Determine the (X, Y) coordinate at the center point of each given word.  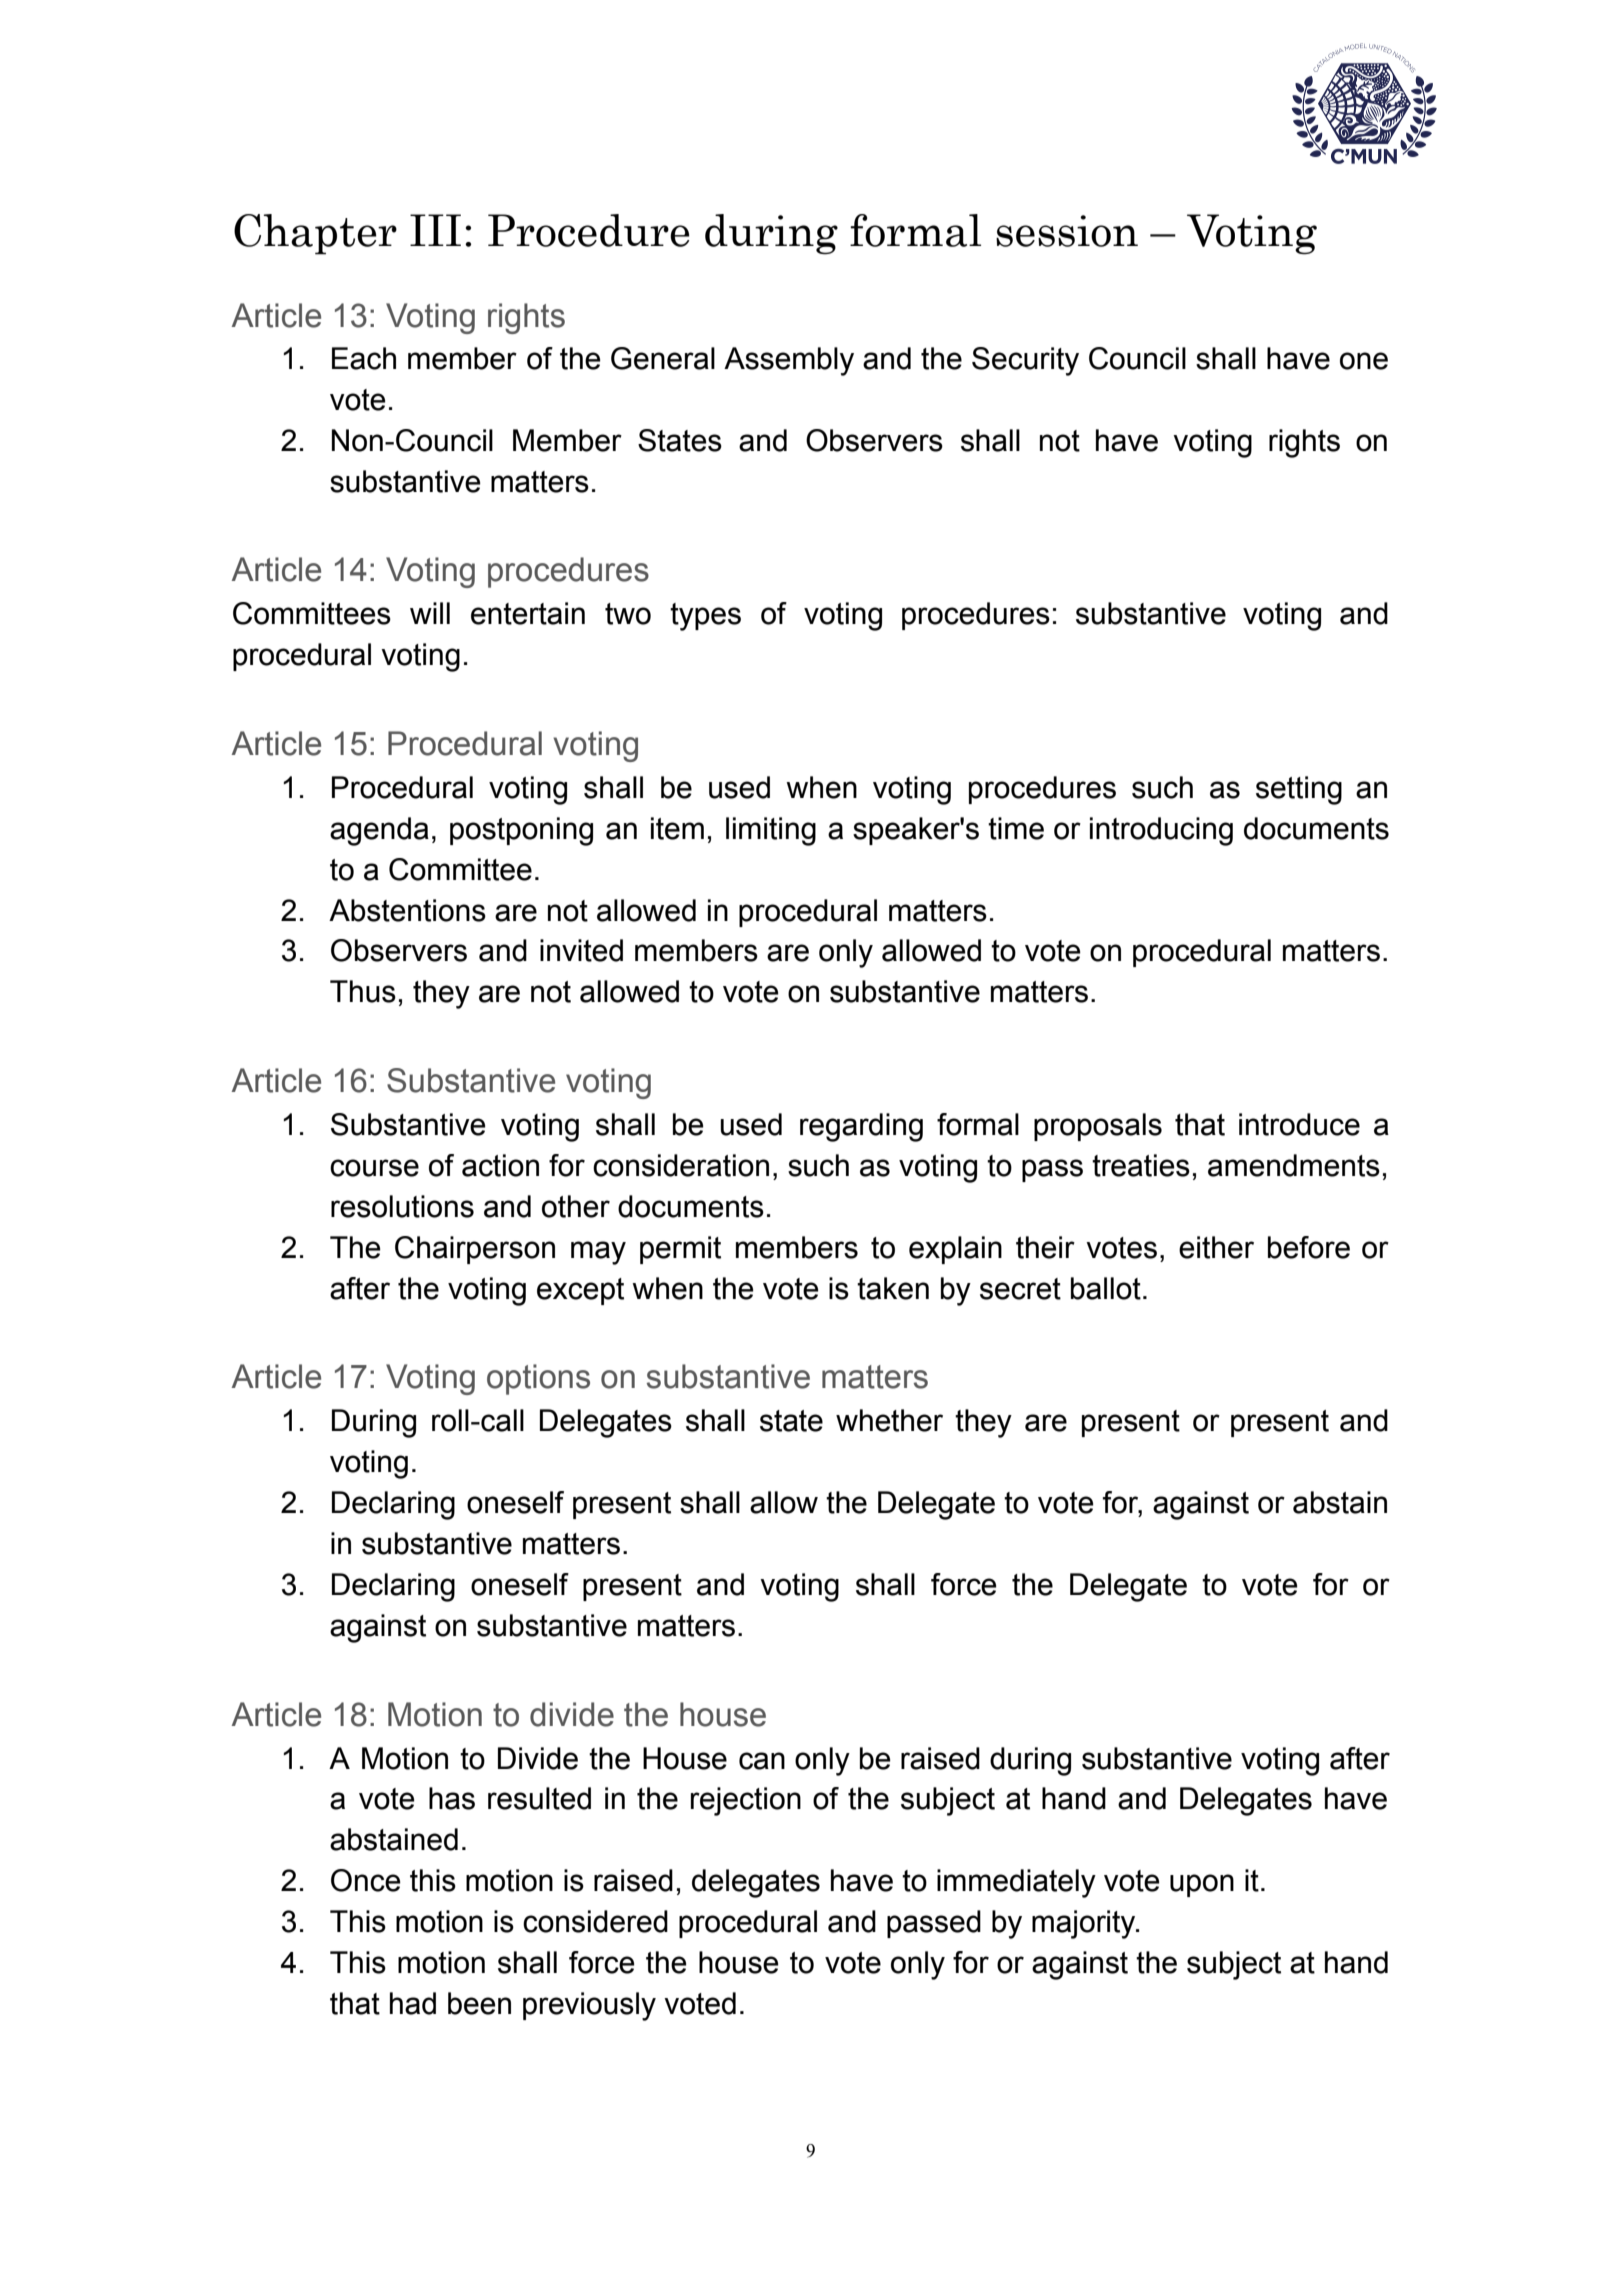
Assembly (789, 361)
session (1067, 231)
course (374, 1168)
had (413, 2003)
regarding (861, 1127)
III (435, 230)
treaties (1141, 1165)
